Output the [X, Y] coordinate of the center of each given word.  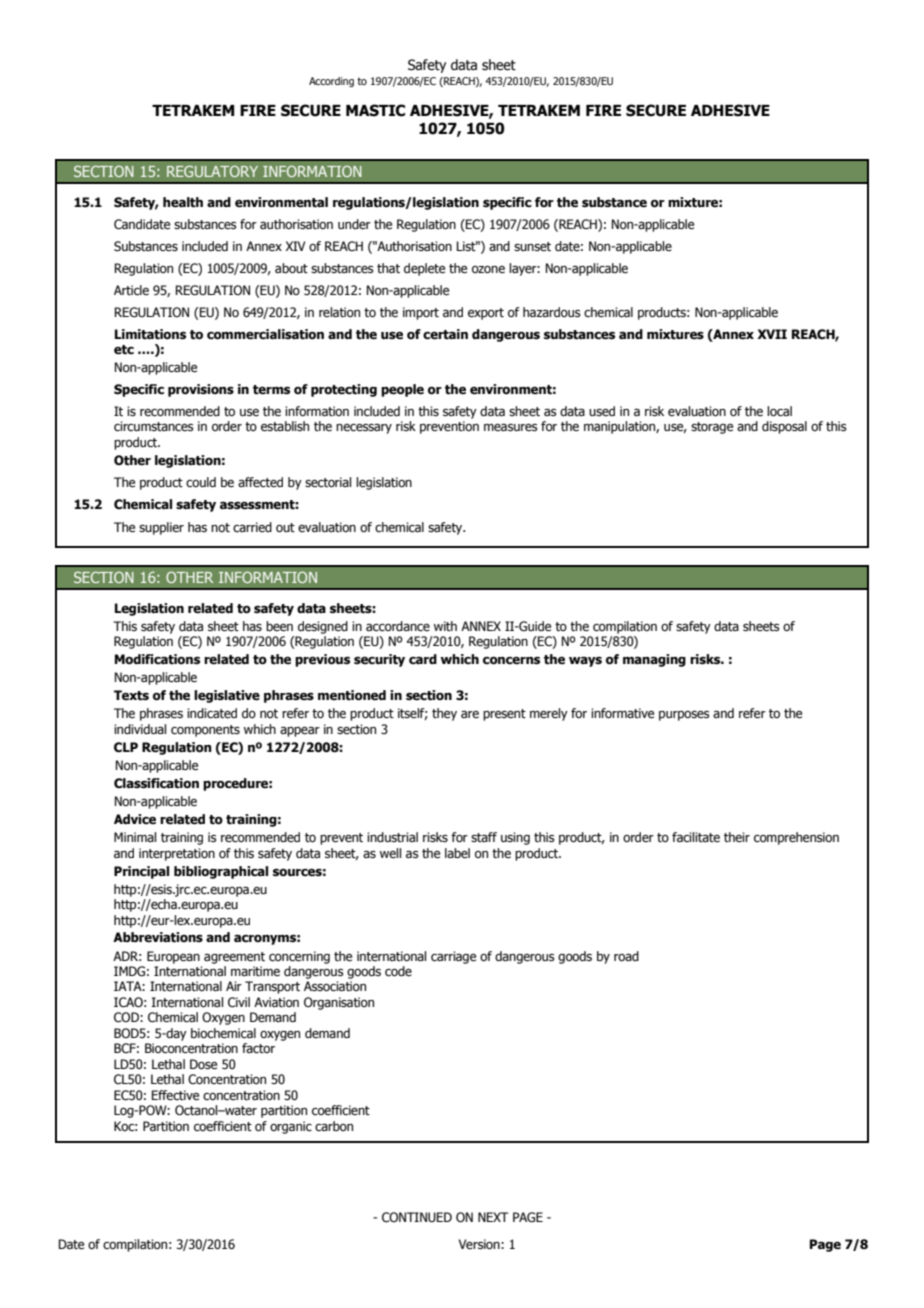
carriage [453, 957]
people [402, 390]
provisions [201, 390]
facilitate [696, 837]
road [626, 956]
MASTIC [375, 110]
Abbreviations [158, 937]
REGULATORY [212, 171]
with [445, 626]
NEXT [493, 1217]
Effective [175, 1095]
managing [654, 660]
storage [712, 428]
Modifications [157, 659]
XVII [772, 334]
